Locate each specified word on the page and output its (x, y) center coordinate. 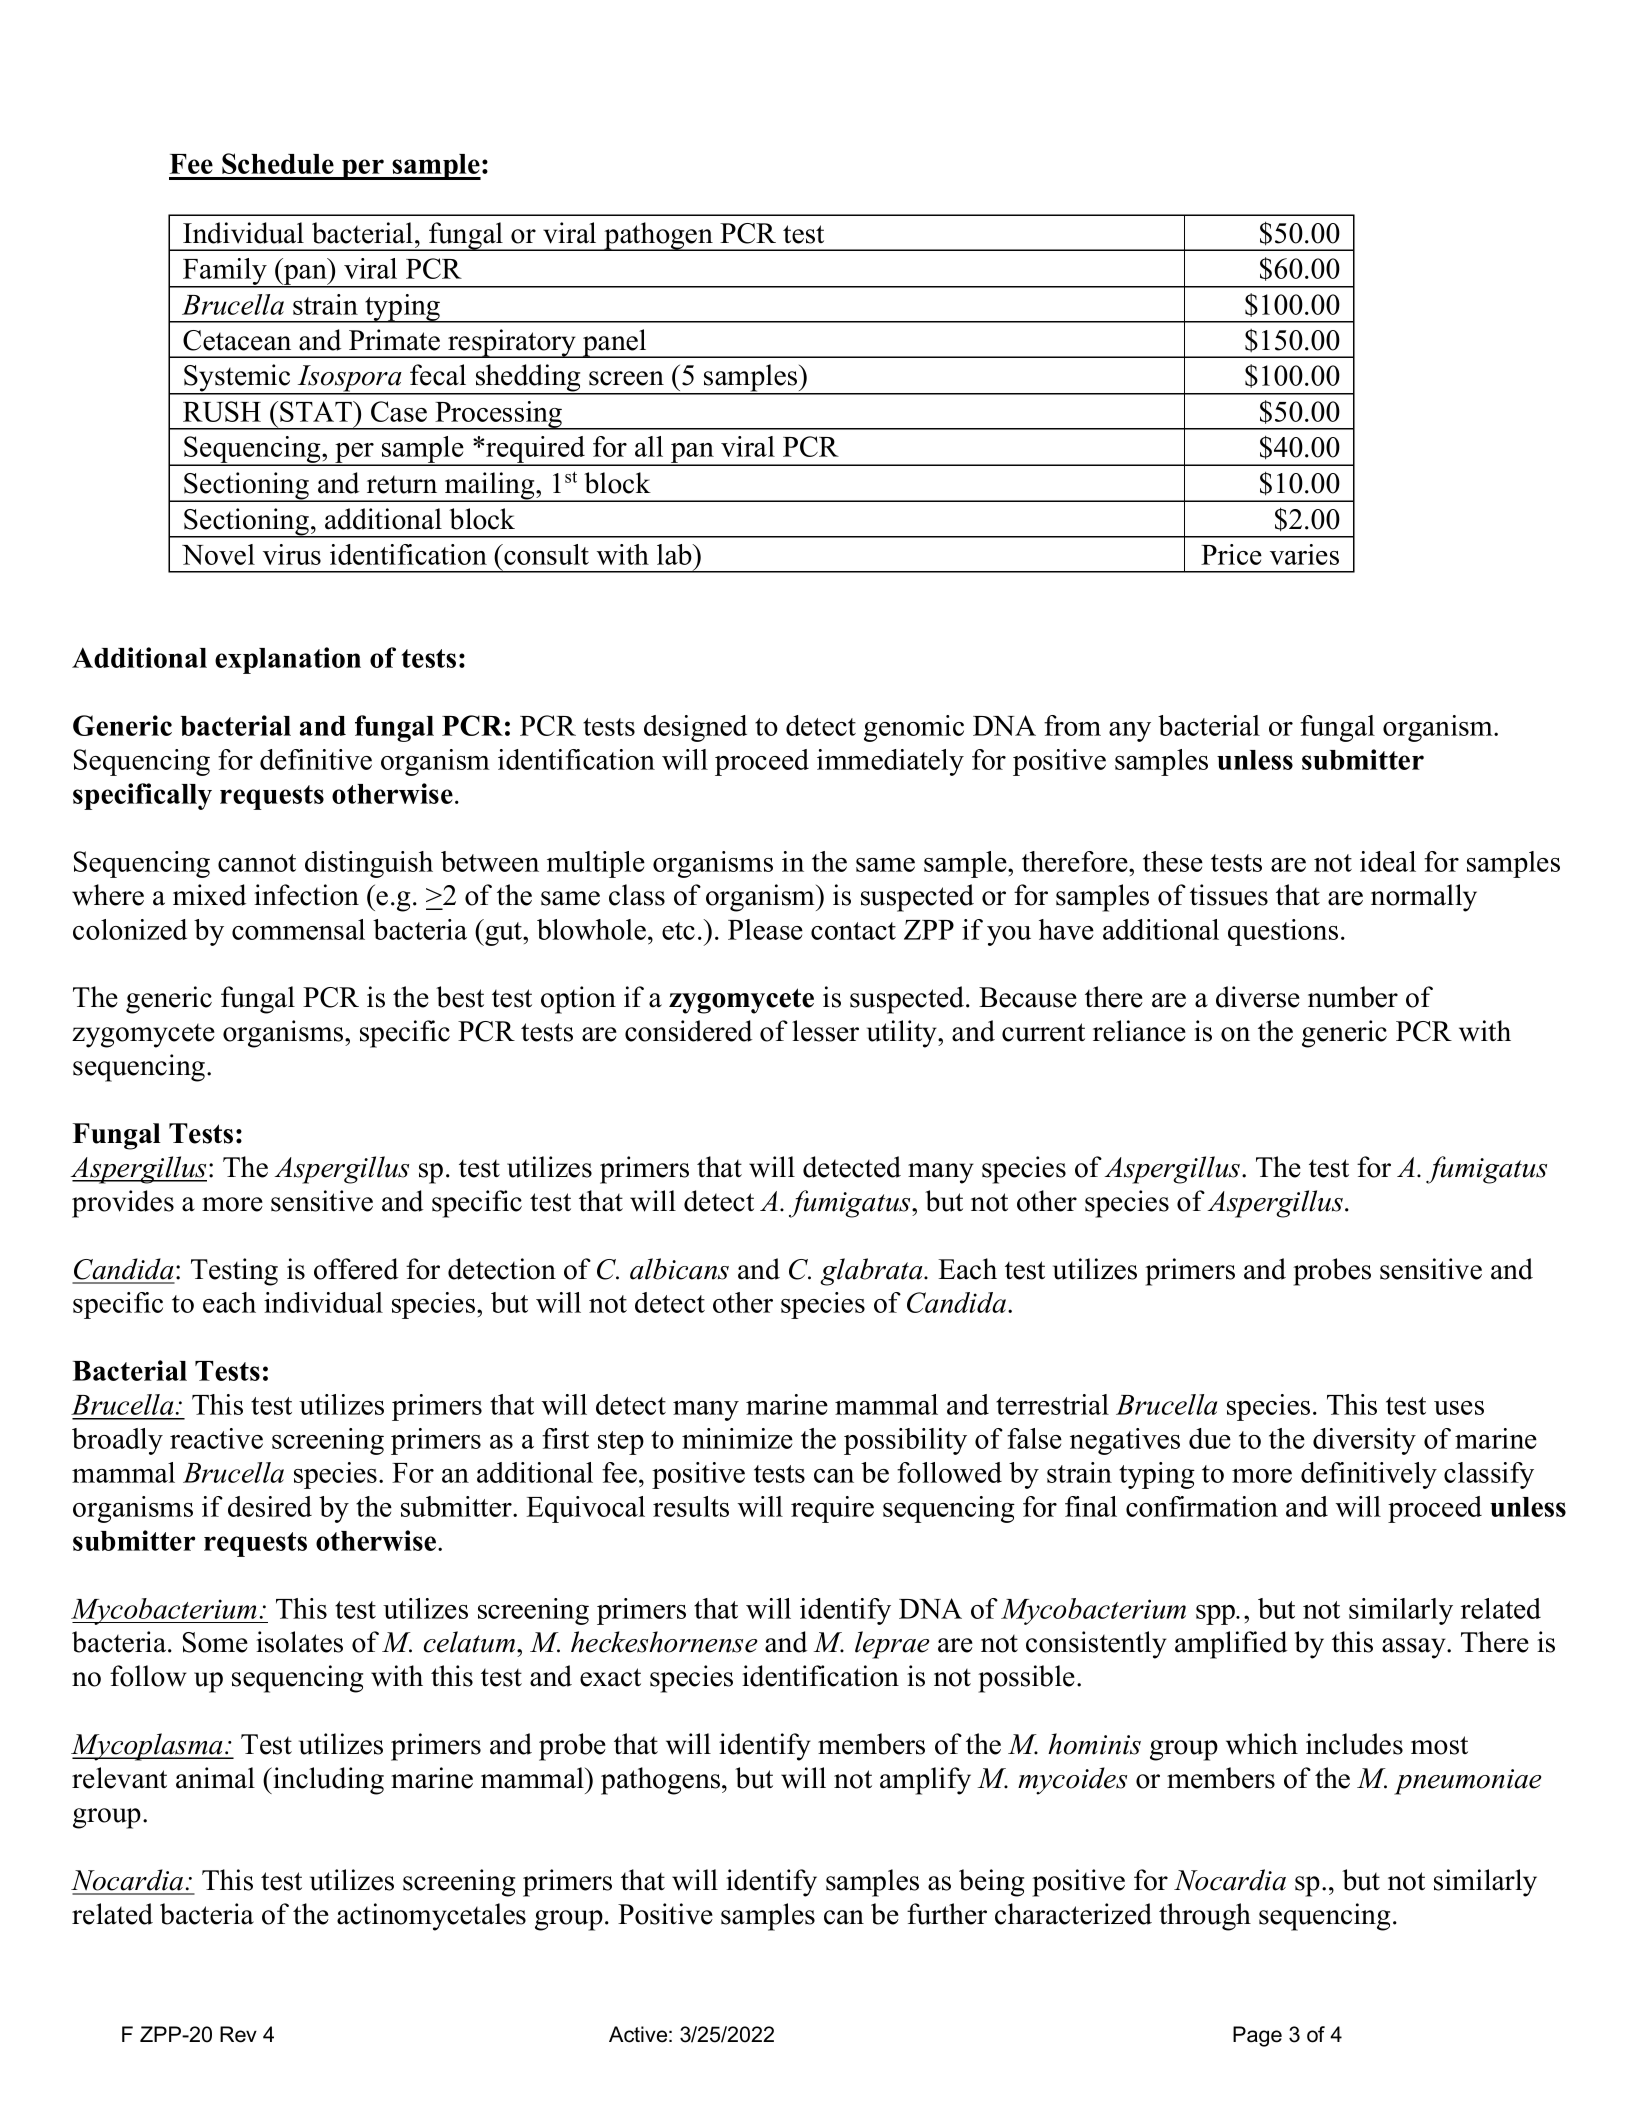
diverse (1258, 997)
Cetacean (237, 340)
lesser (825, 1031)
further (947, 1914)
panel (615, 343)
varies (1304, 554)
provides (123, 1204)
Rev (238, 2034)
